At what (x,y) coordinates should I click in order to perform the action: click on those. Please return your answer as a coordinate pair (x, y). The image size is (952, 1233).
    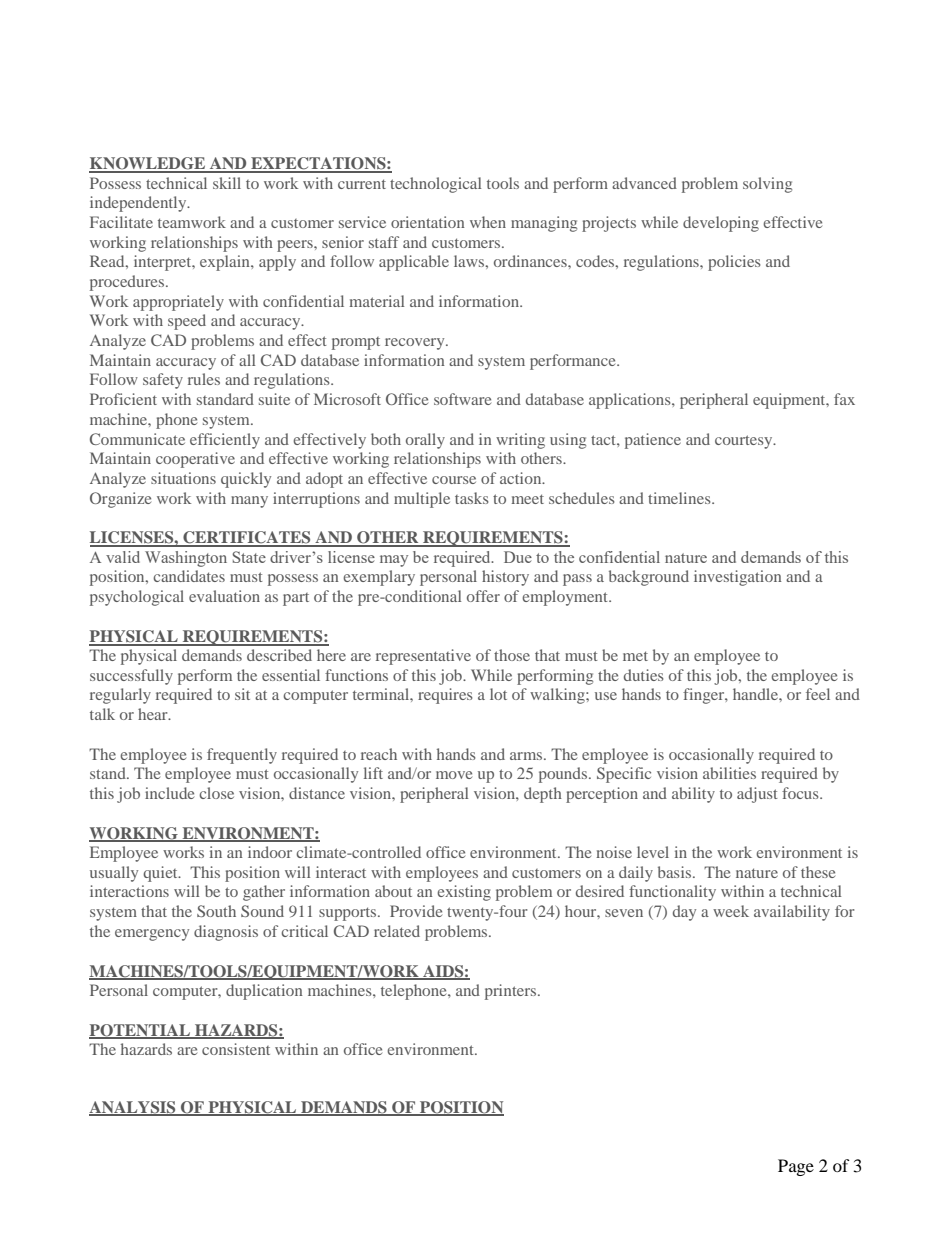
    Looking at the image, I should click on (512, 655).
